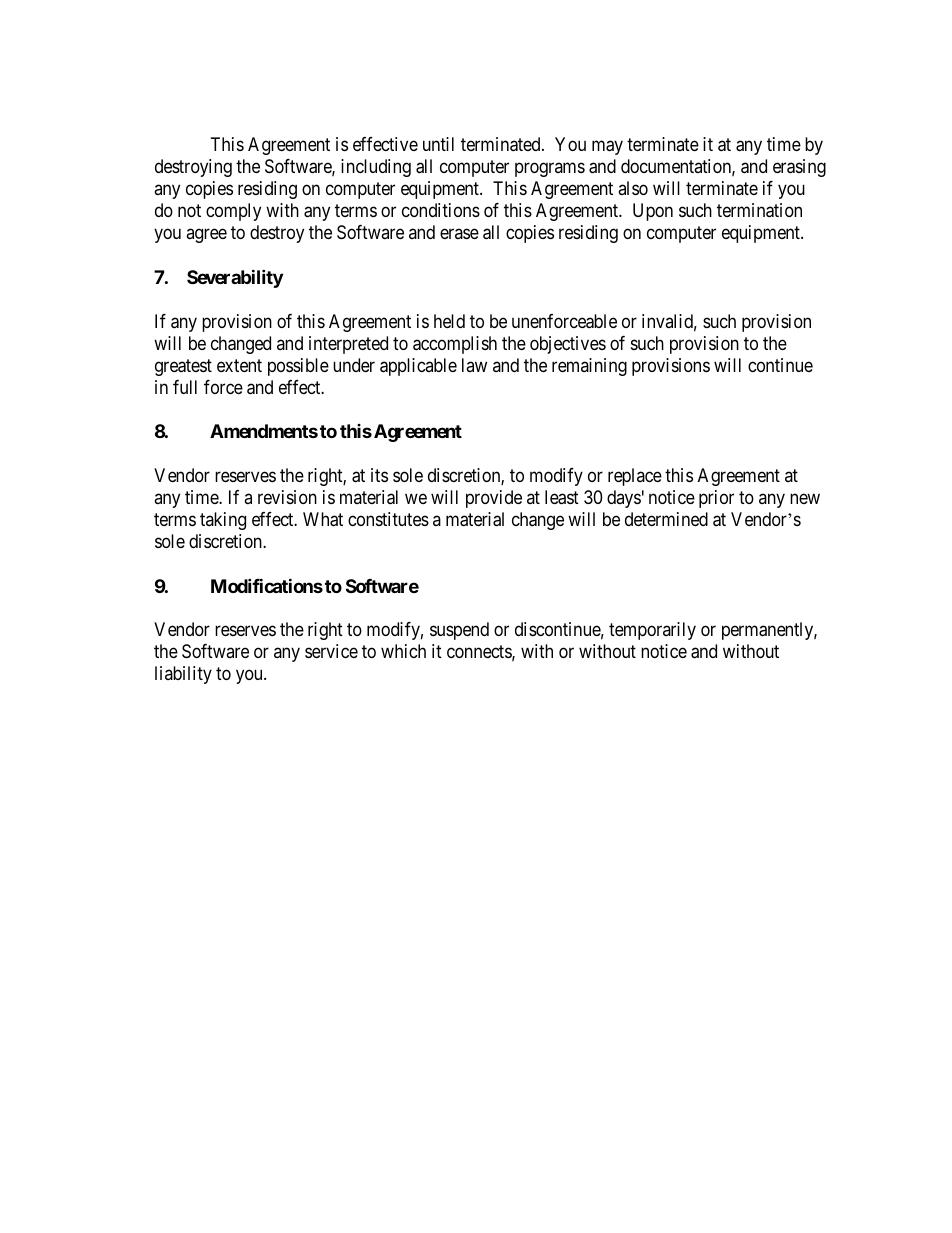  What do you see at coordinates (550, 170) in the page?
I see `programs` at bounding box center [550, 170].
